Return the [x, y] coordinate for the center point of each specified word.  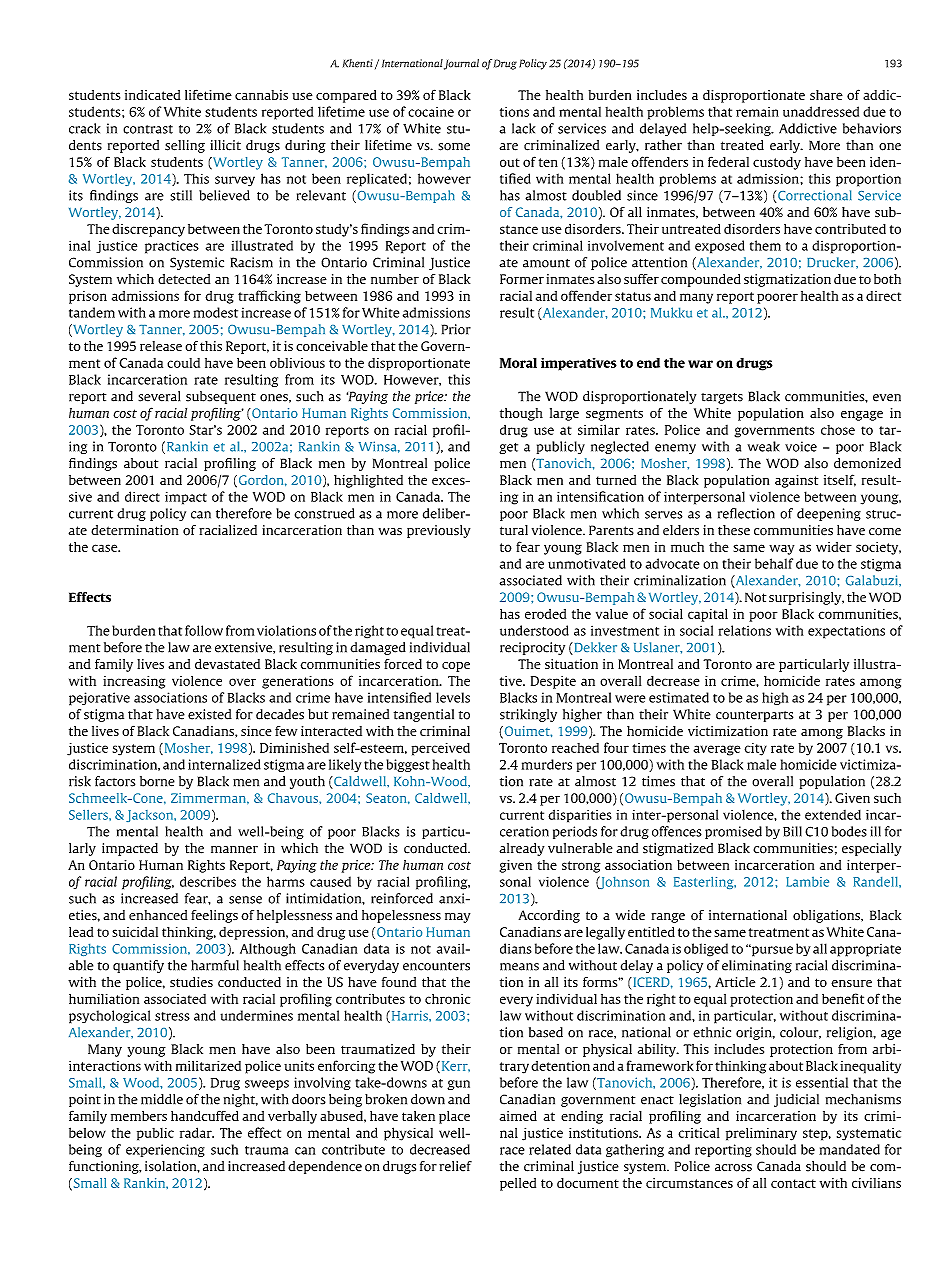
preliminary [761, 1134]
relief [455, 1166]
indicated [152, 95]
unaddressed [821, 111]
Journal [461, 64]
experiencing [165, 1150]
